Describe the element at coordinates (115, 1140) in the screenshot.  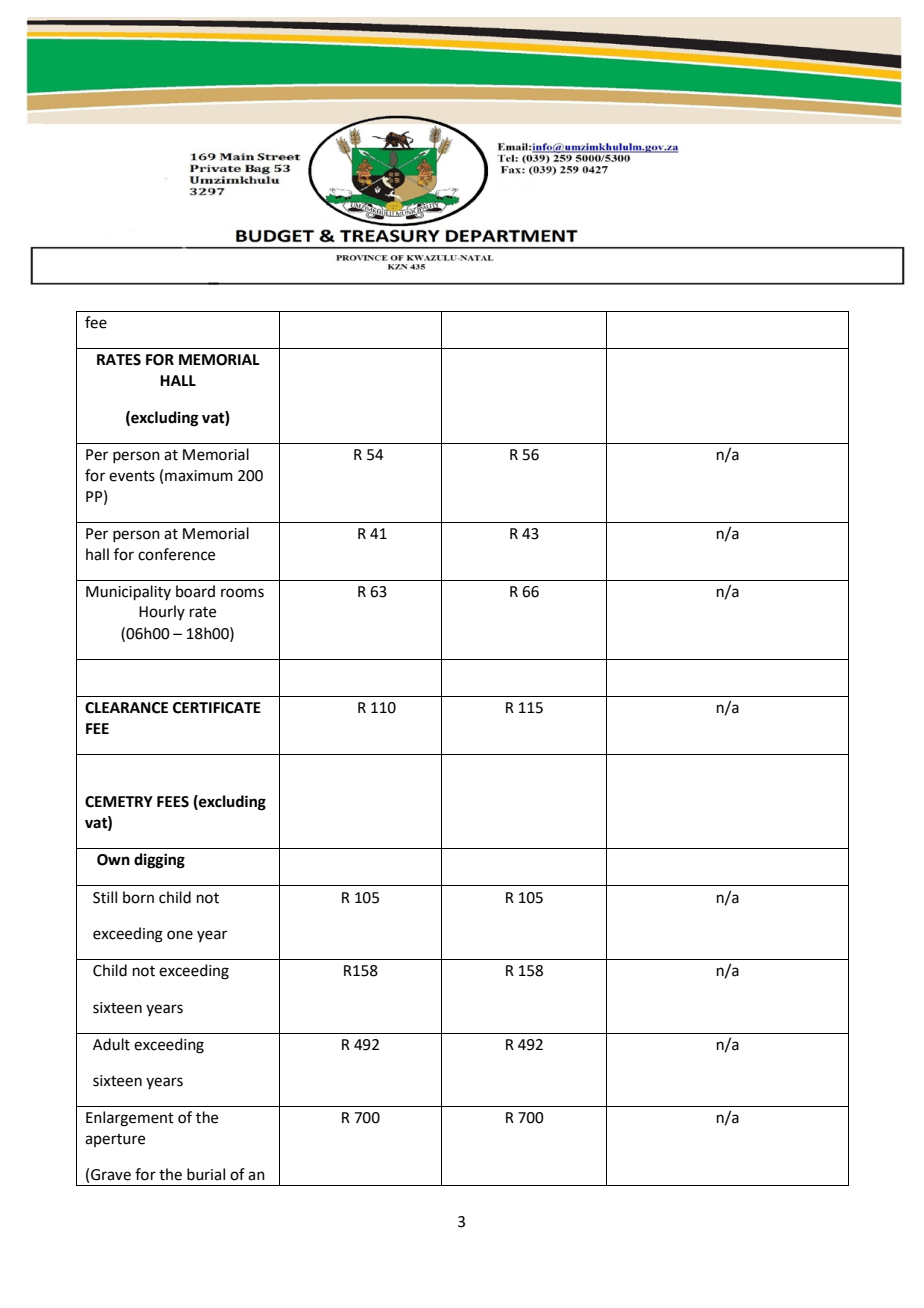
I see `aperture` at that location.
